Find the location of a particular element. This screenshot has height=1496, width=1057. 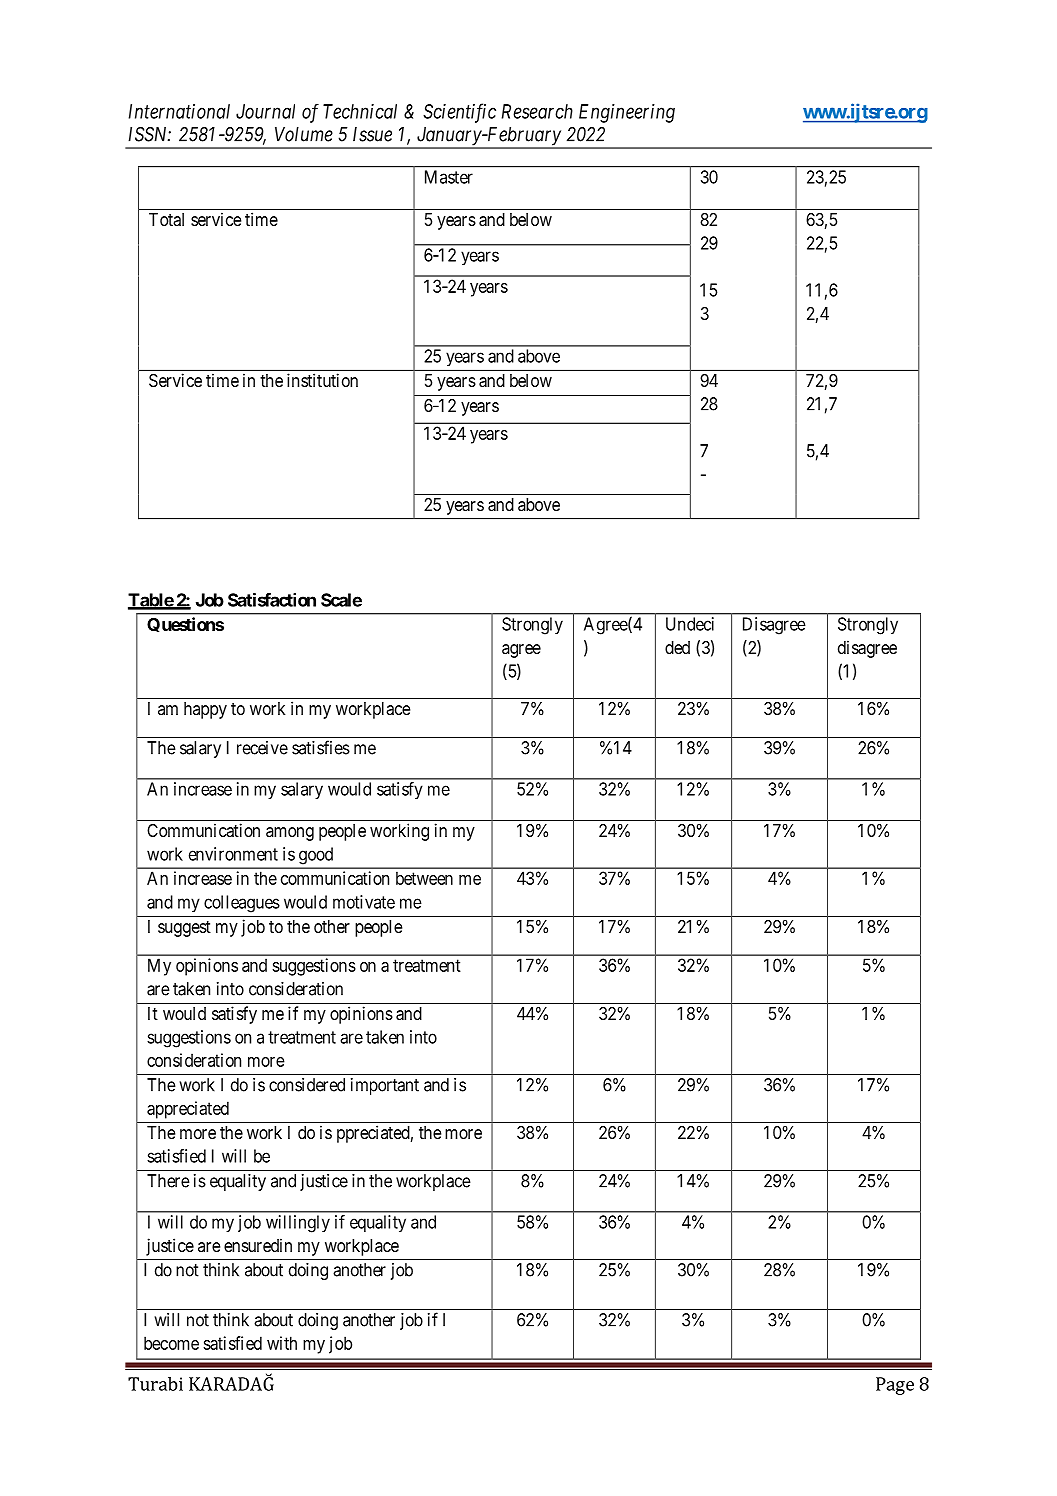

Satisfaction is located at coordinates (272, 600).
